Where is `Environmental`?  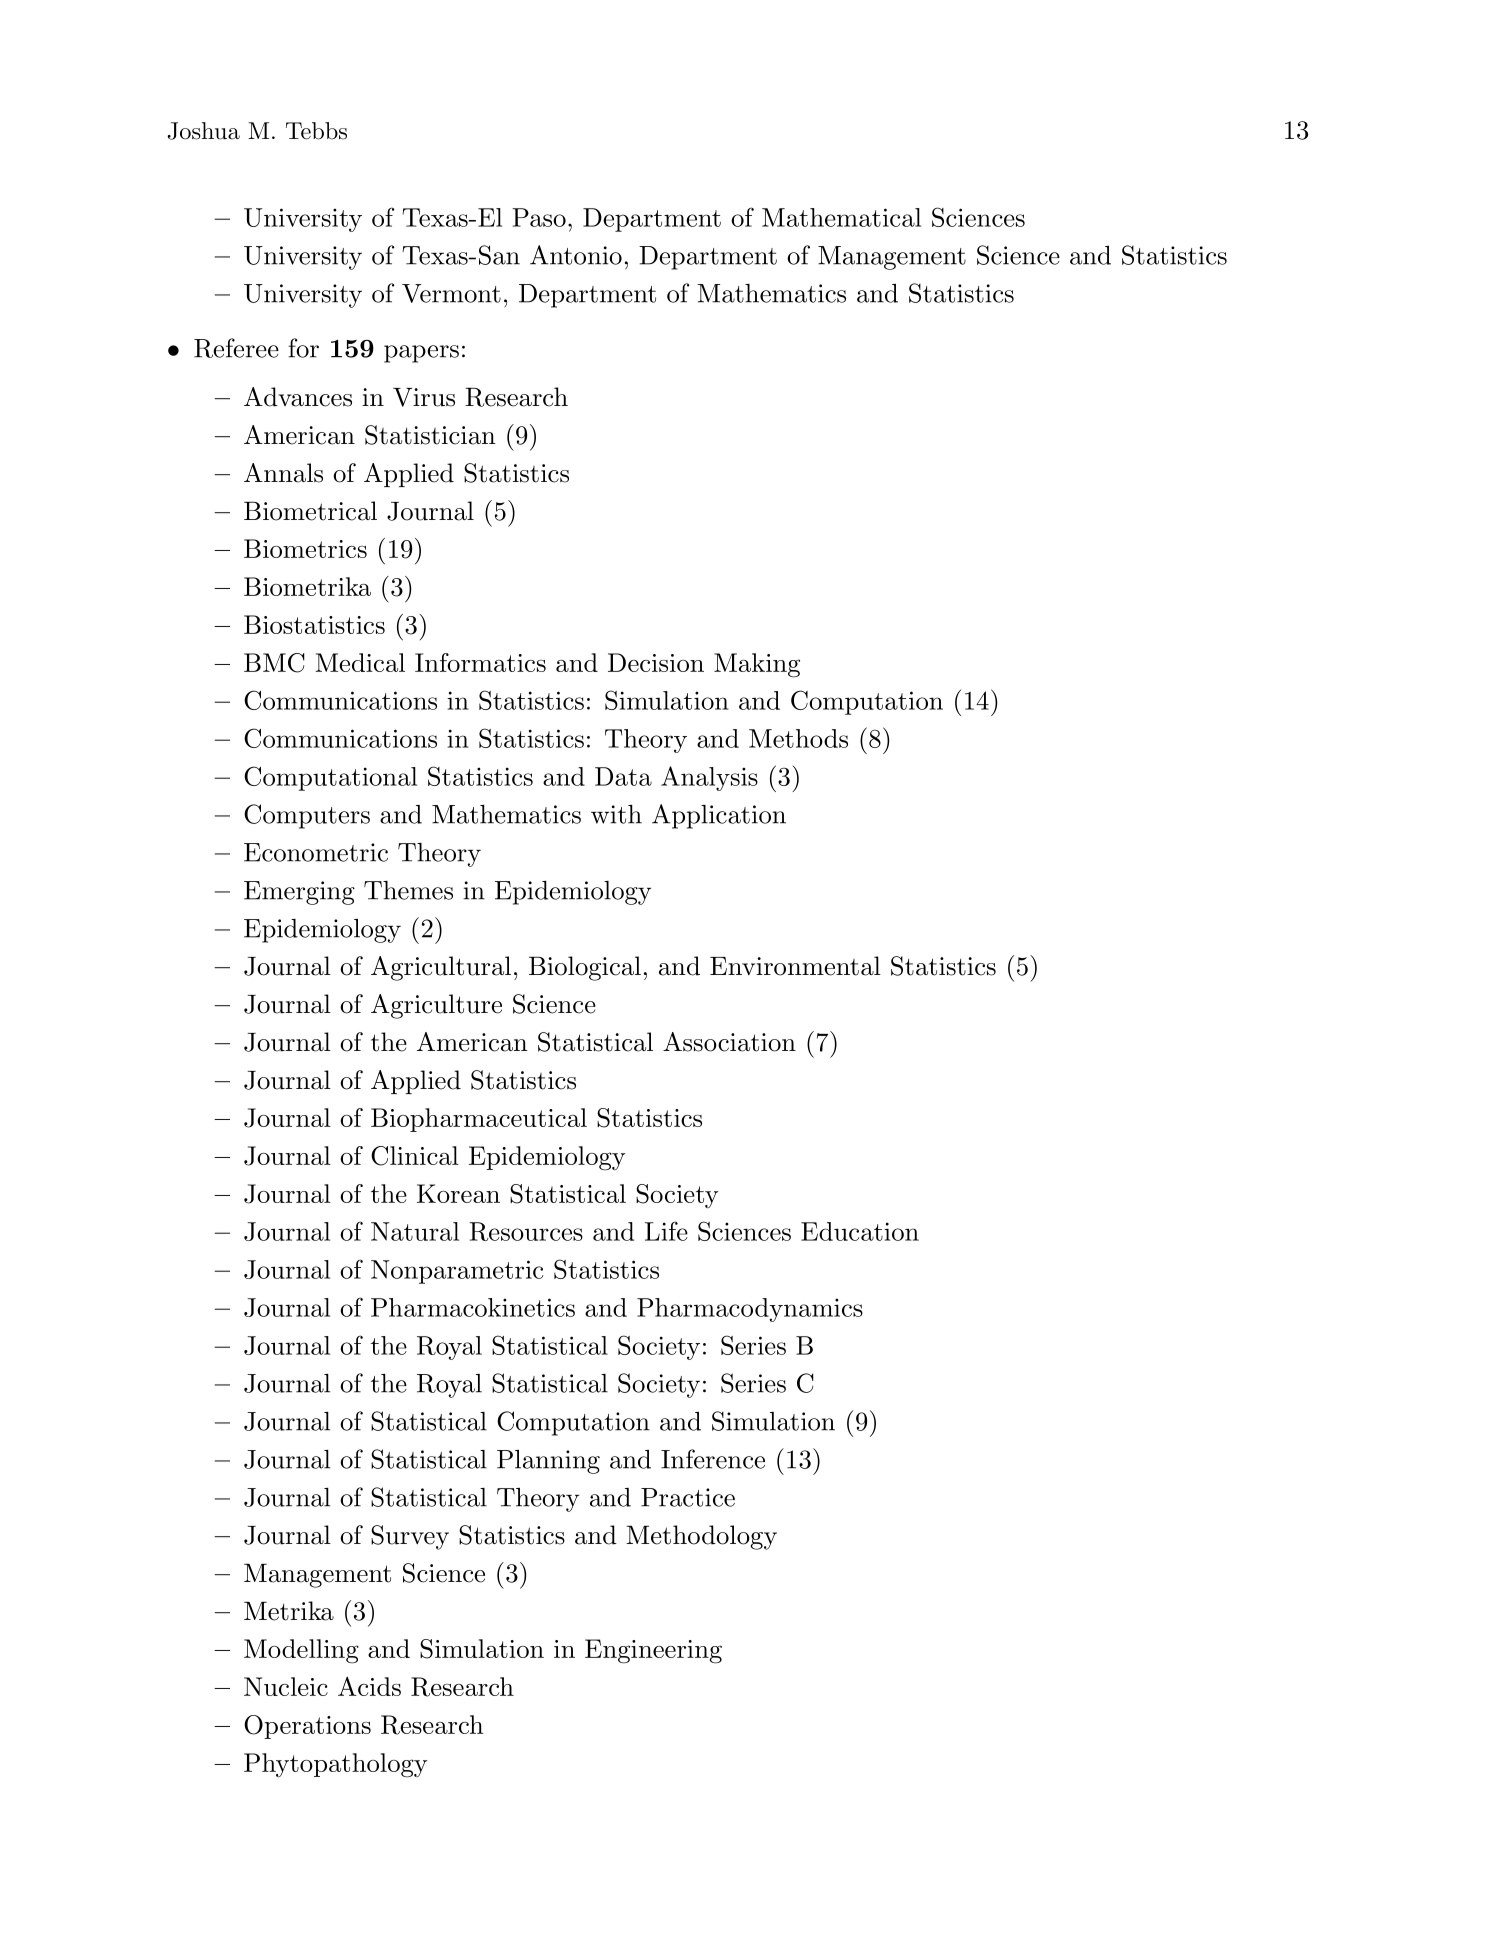 Environmental is located at coordinates (795, 966).
